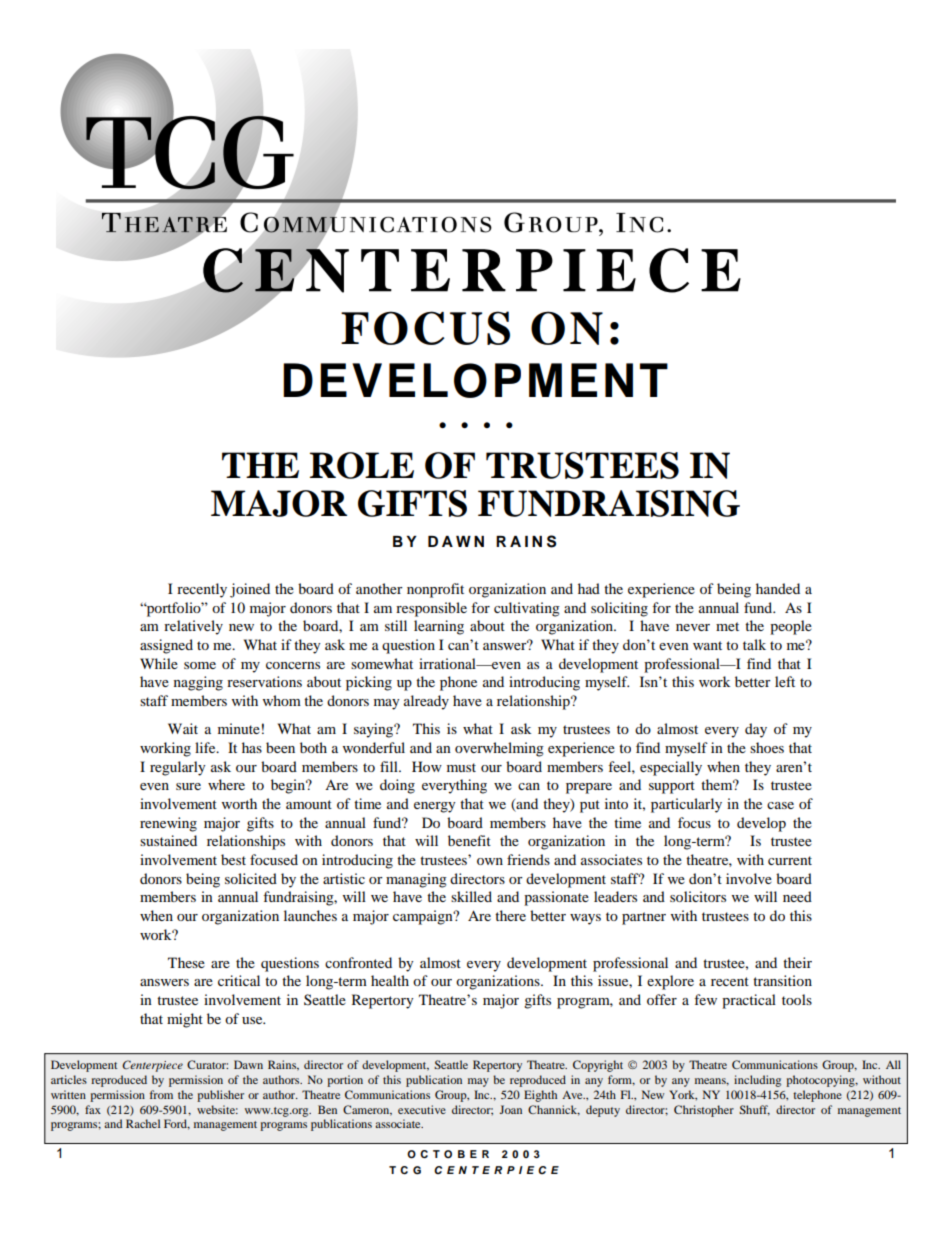  I want to click on sustained, so click(168, 840).
